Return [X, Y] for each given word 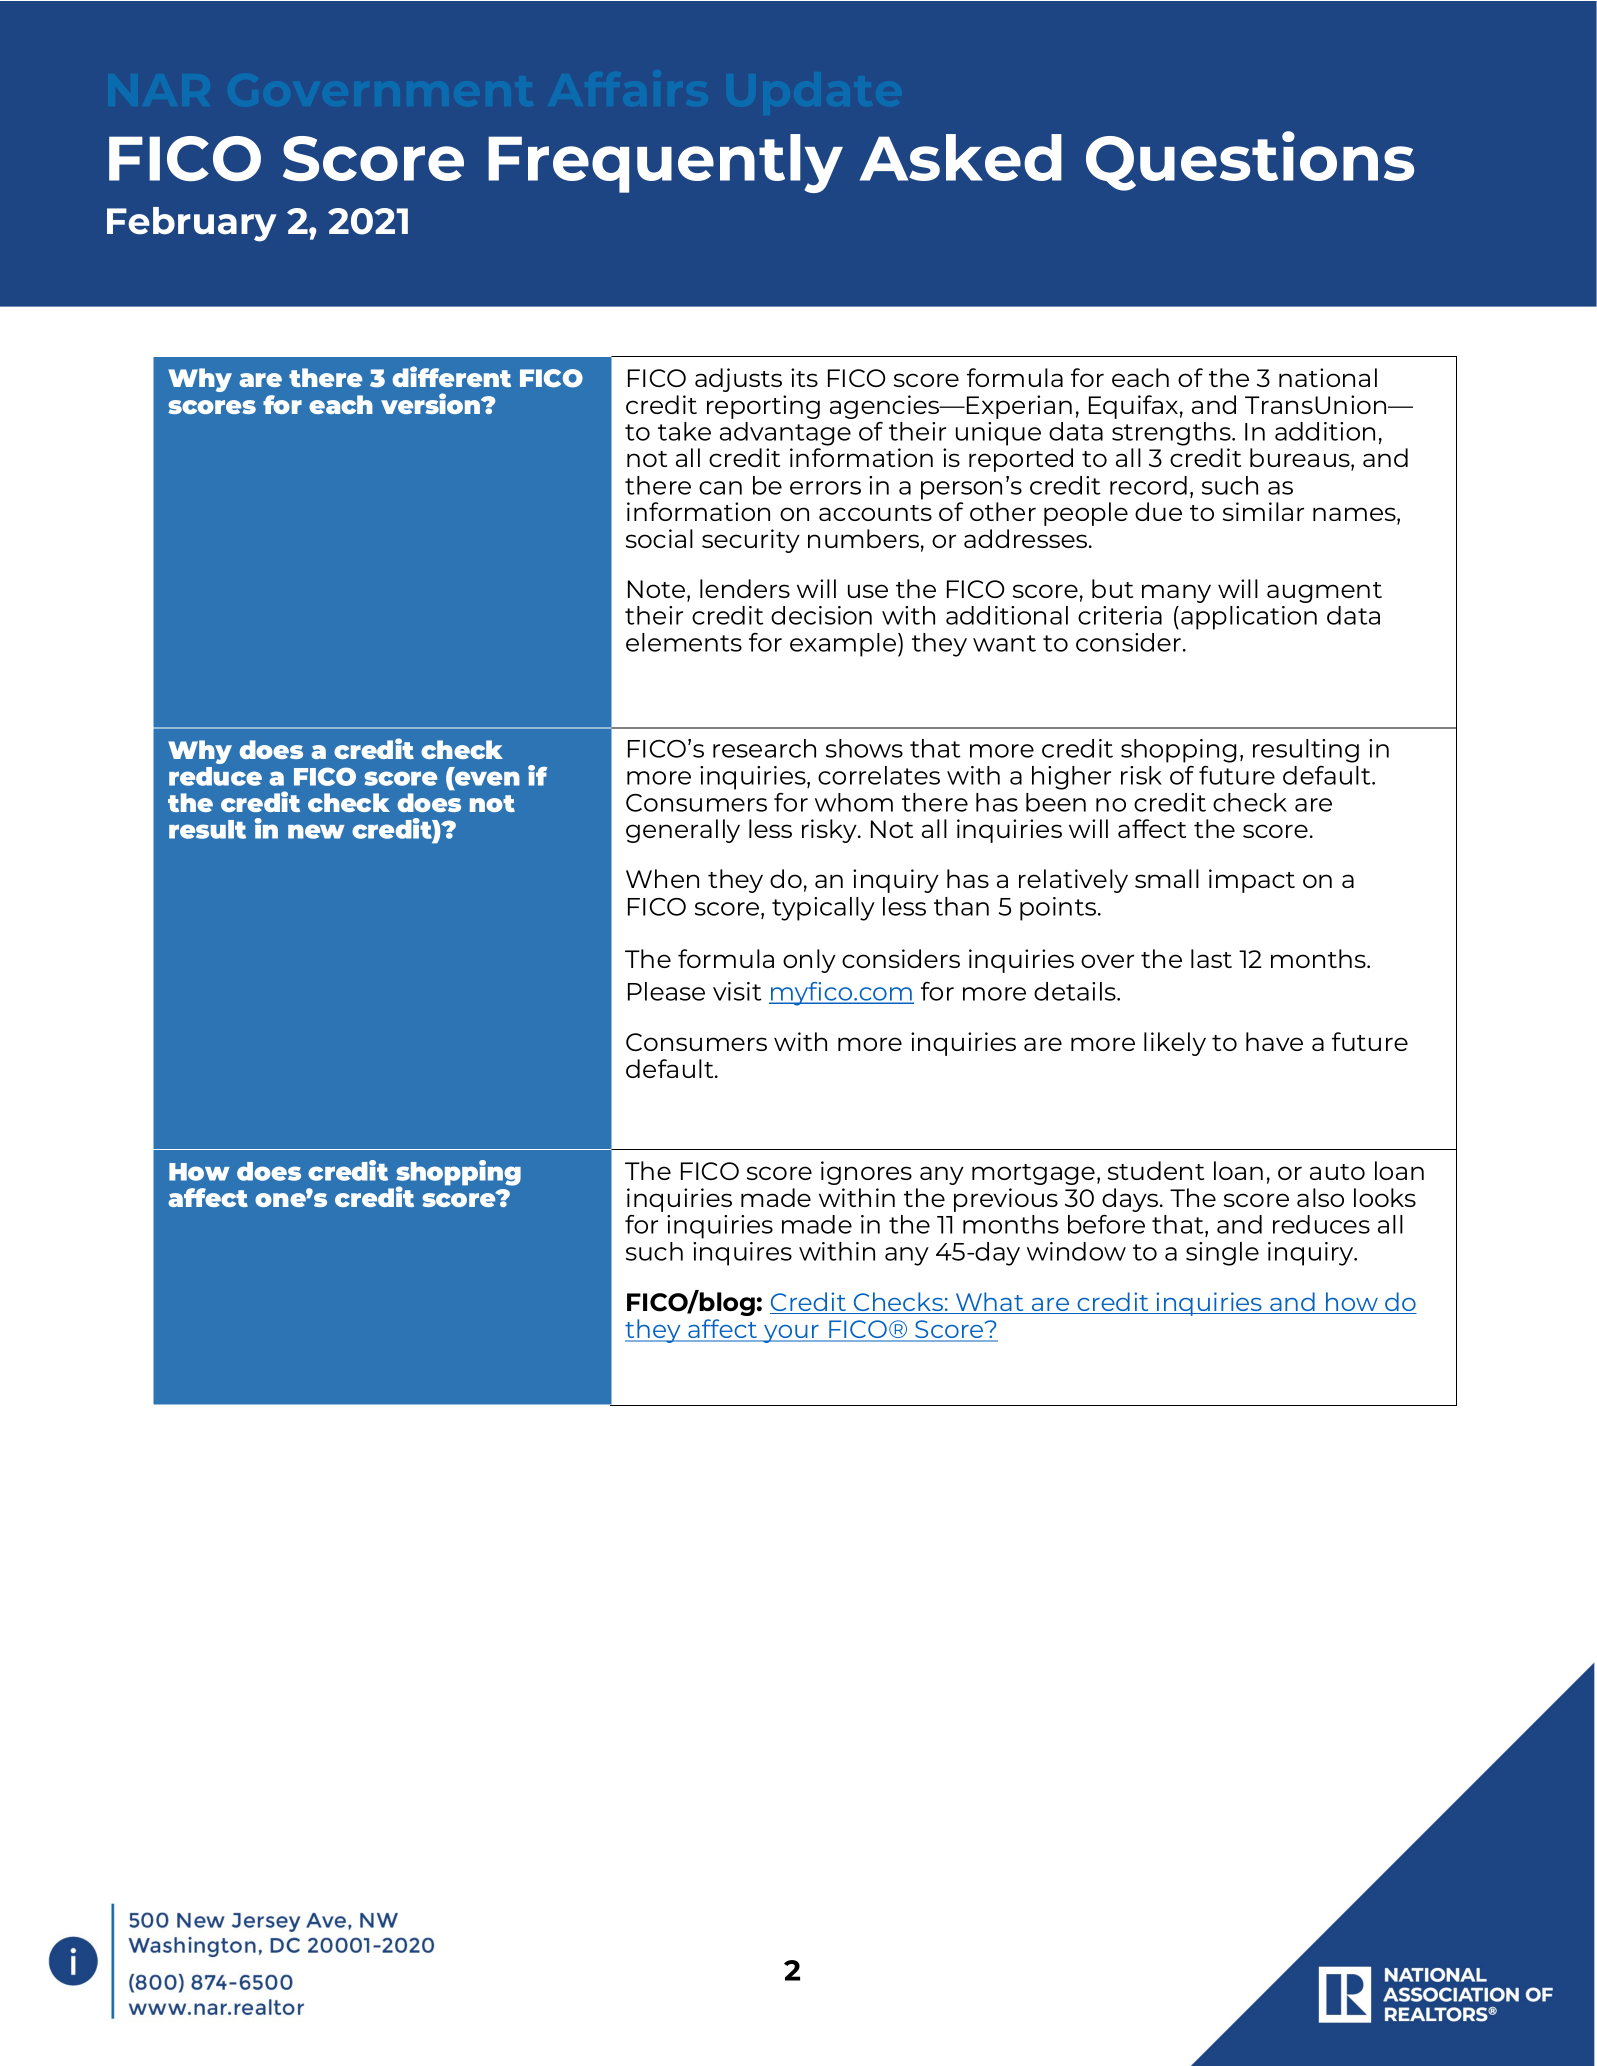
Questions [1250, 161]
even [486, 778]
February [192, 224]
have [1274, 1041]
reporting [763, 407]
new [316, 831]
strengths [1172, 434]
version [432, 403]
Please [666, 991]
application [1249, 618]
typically [823, 909]
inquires [742, 1254]
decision [821, 615]
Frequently [665, 163]
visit [737, 991]
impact [1252, 881]
